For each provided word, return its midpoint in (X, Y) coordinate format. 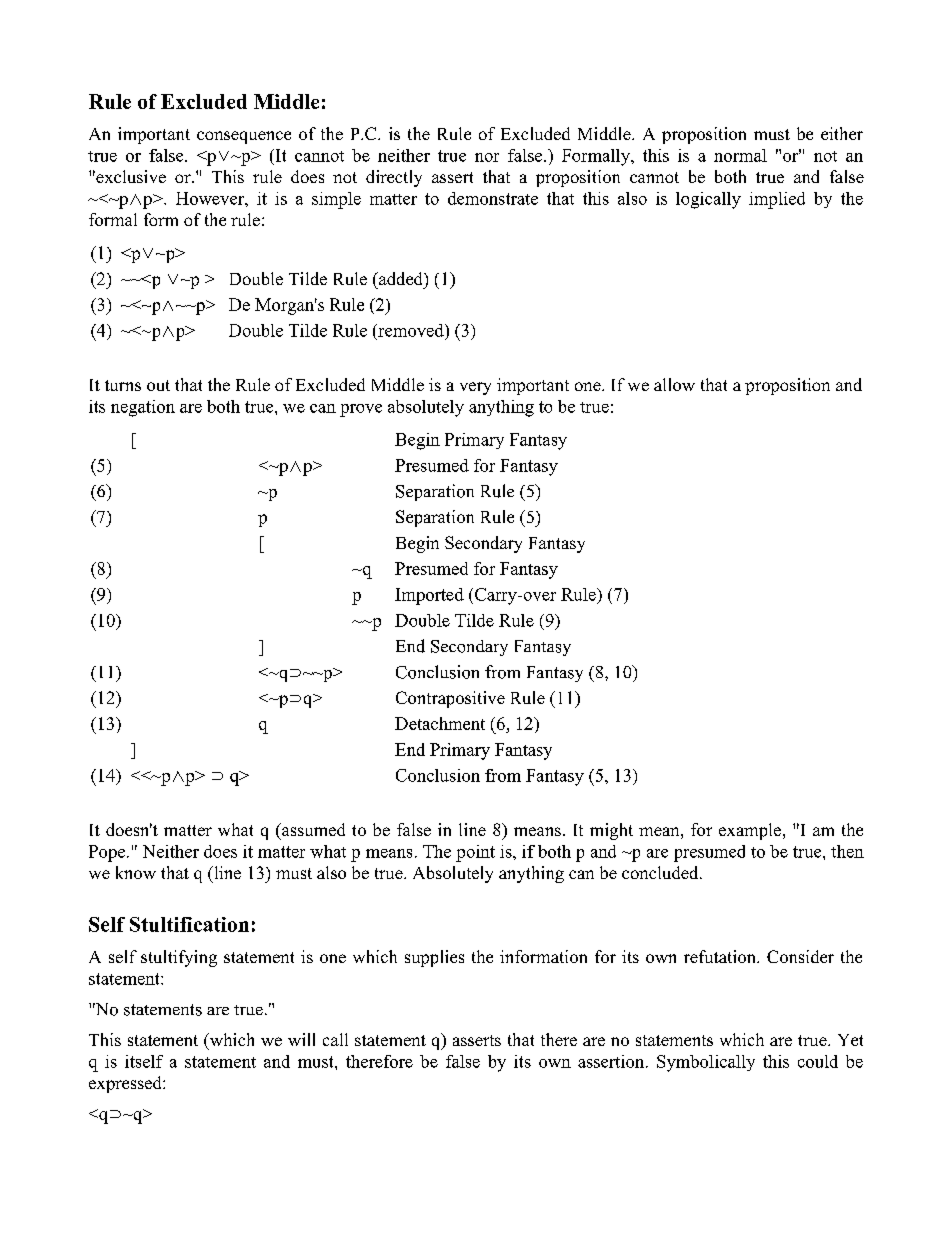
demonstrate (493, 198)
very (475, 388)
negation (143, 408)
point (475, 853)
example (751, 831)
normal (740, 155)
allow (674, 384)
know (136, 872)
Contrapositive (450, 699)
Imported (429, 596)
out (158, 385)
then (847, 851)
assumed (312, 829)
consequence (244, 137)
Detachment (440, 723)
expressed (126, 1084)
